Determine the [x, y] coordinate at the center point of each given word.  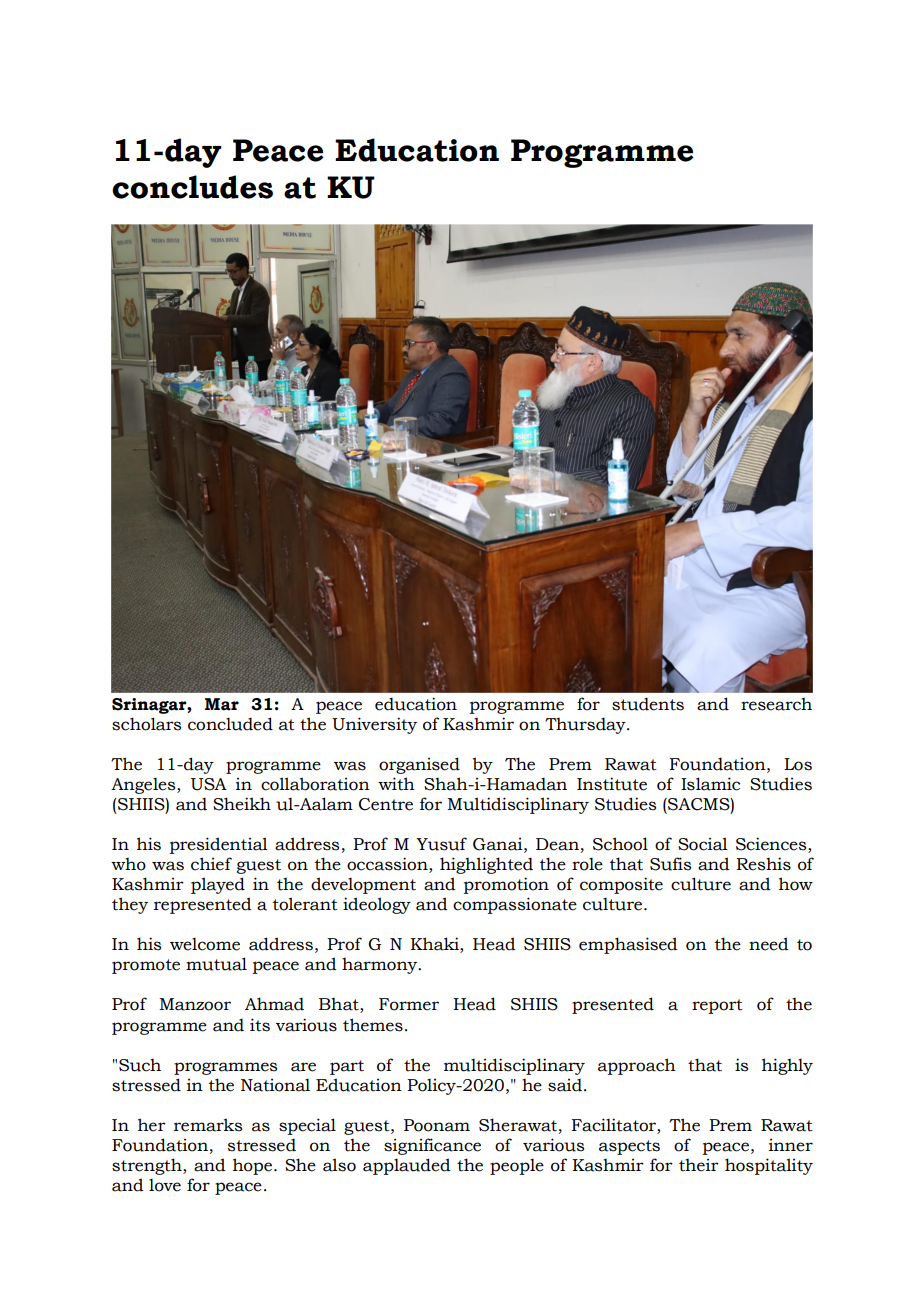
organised [419, 765]
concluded [230, 724]
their [699, 1165]
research [776, 704]
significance [432, 1146]
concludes [192, 187]
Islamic [710, 784]
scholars [146, 724]
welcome [205, 944]
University [374, 725]
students [648, 704]
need [769, 944]
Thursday [586, 725]
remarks [208, 1125]
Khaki [435, 945]
